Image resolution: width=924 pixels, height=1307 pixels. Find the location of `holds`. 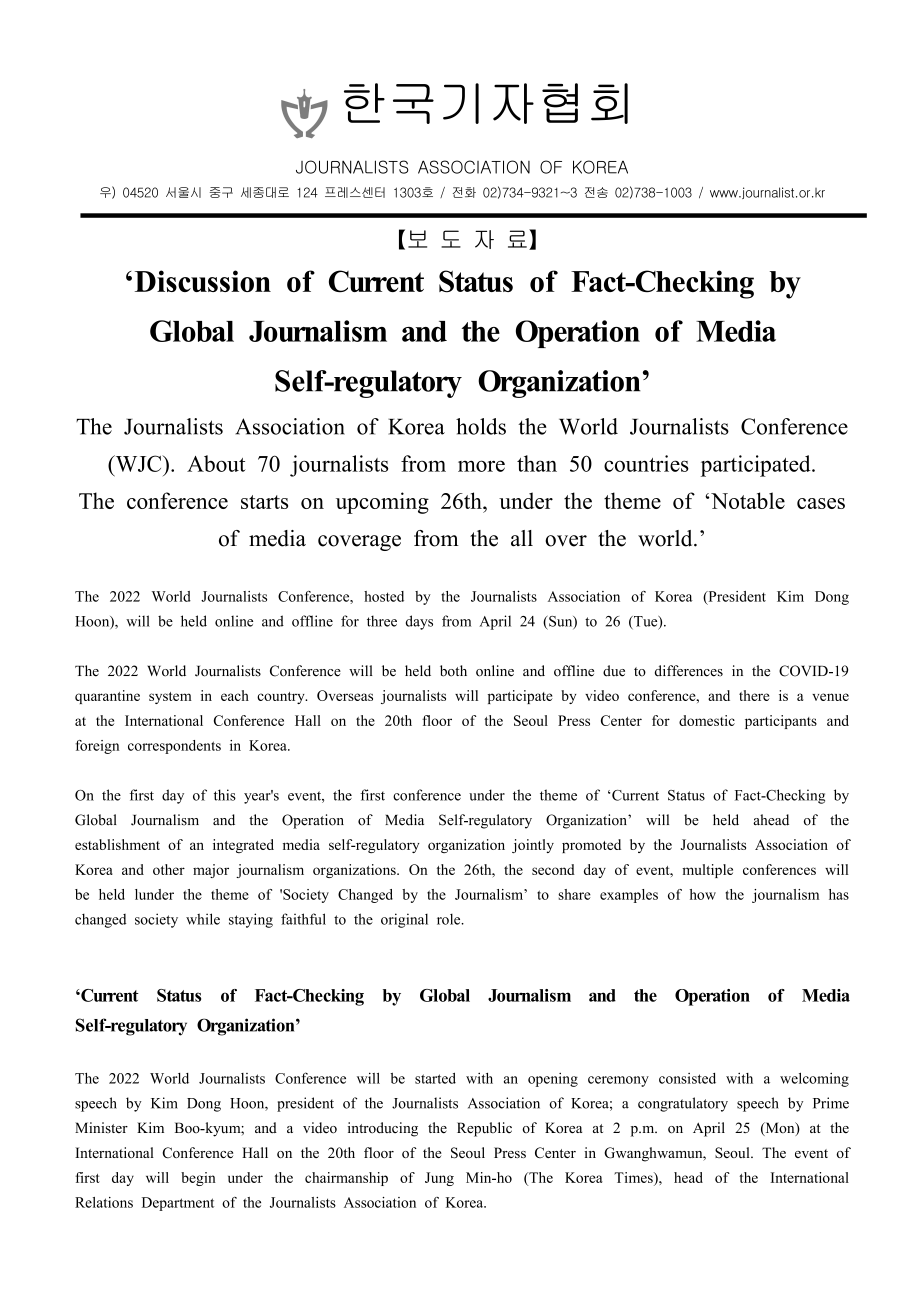

holds is located at coordinates (481, 426).
